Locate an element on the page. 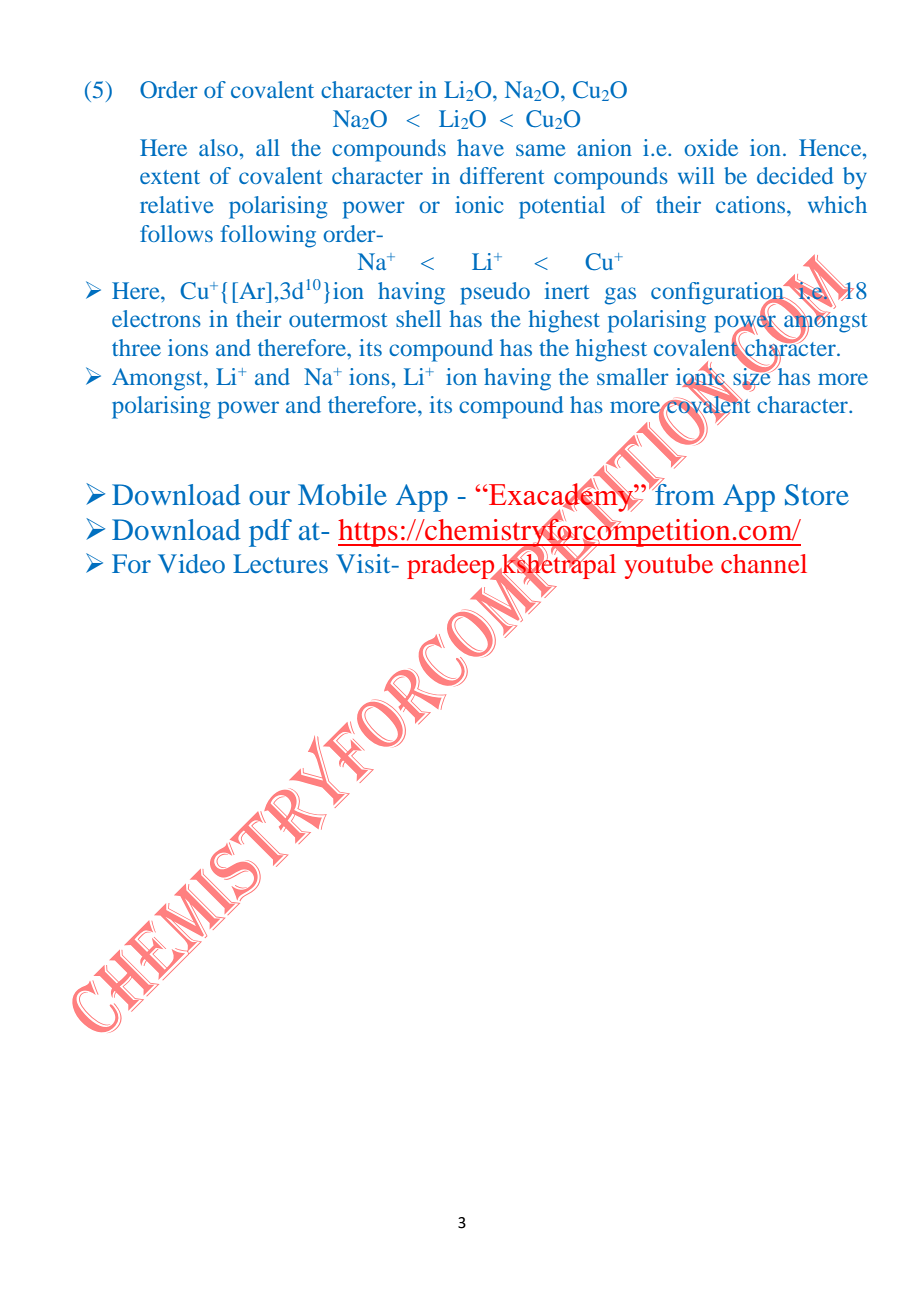 The width and height of the document is (924, 1308). oxide is located at coordinates (711, 147).
